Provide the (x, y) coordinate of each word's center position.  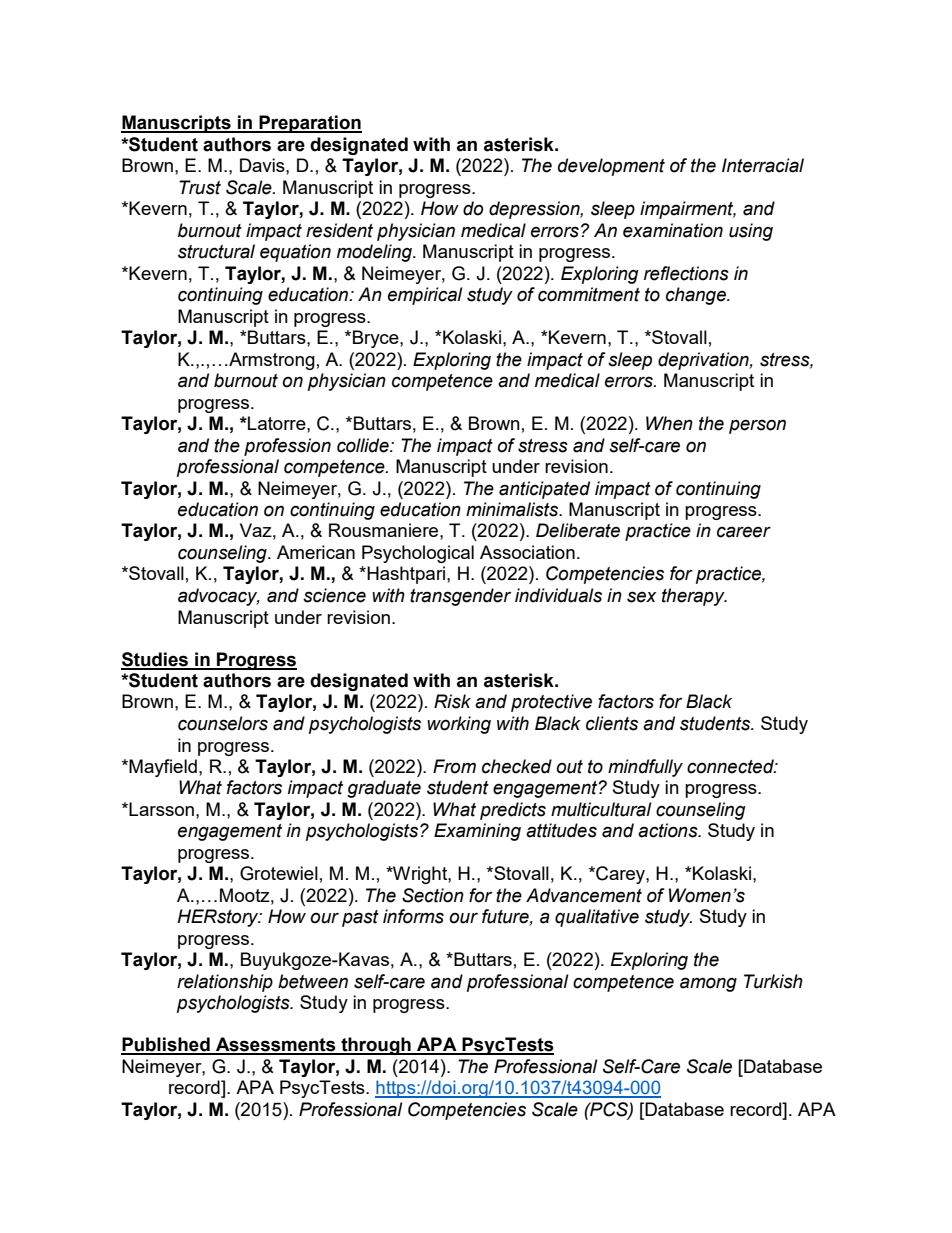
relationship (225, 983)
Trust (200, 187)
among (708, 984)
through (376, 1046)
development (611, 167)
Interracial (763, 165)
